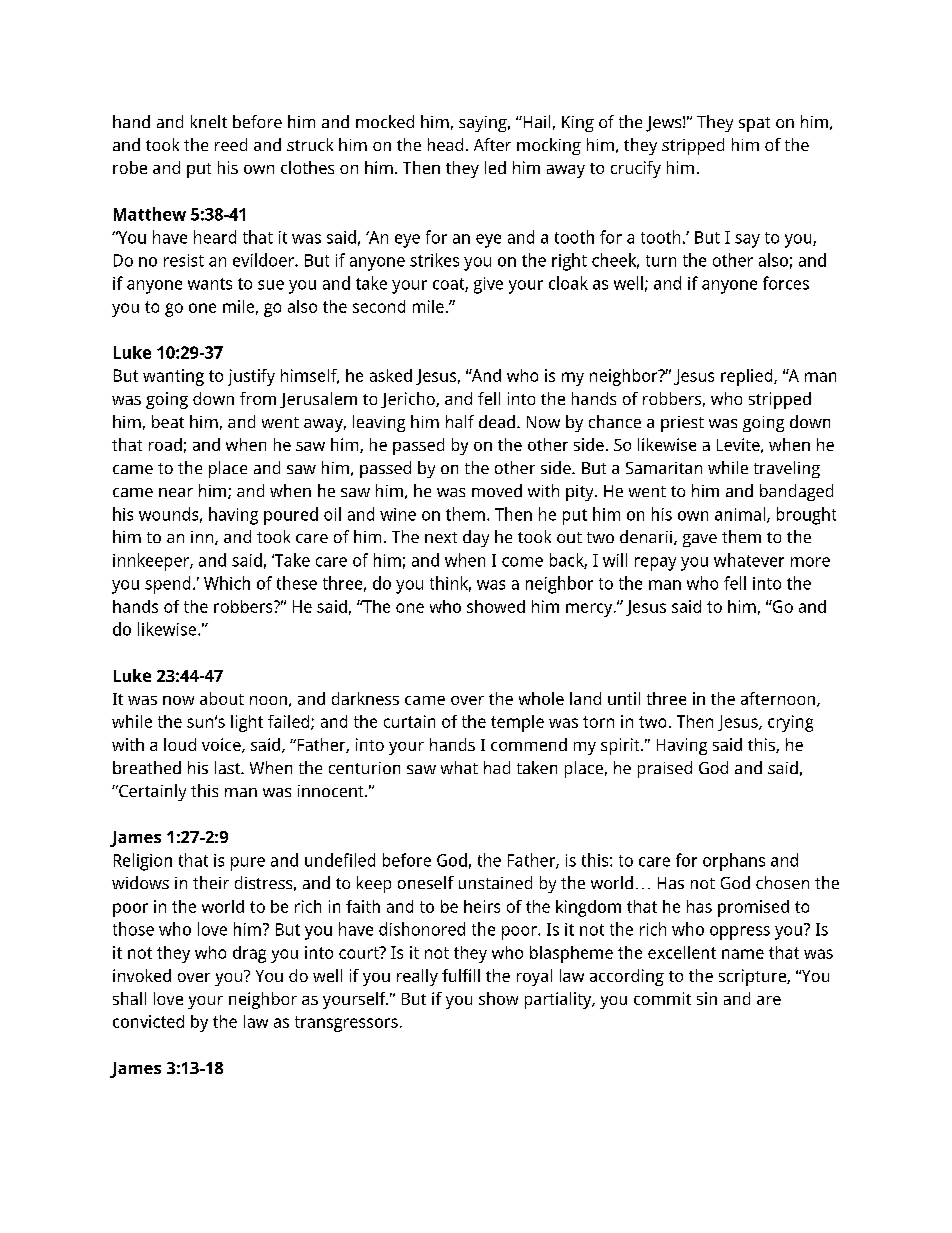  Describe the element at coordinates (168, 421) in the screenshot. I see `beat` at that location.
